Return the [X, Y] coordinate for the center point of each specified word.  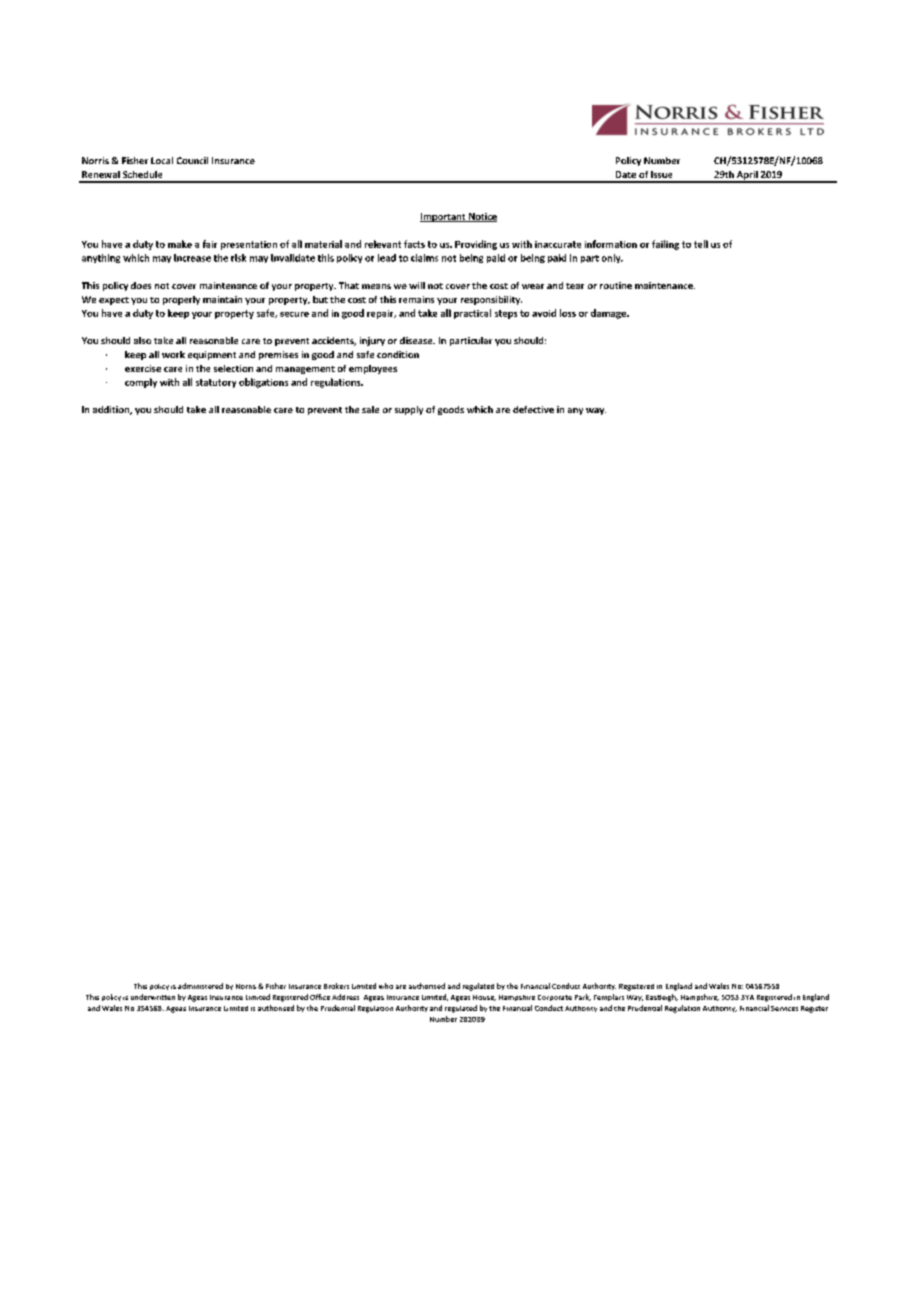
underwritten [153, 997]
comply [141, 383]
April [747, 176]
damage [610, 314]
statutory [216, 383]
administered [200, 986]
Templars [609, 997]
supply [409, 410]
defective [533, 409]
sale [370, 409]
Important [444, 217]
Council [192, 160]
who [386, 986]
